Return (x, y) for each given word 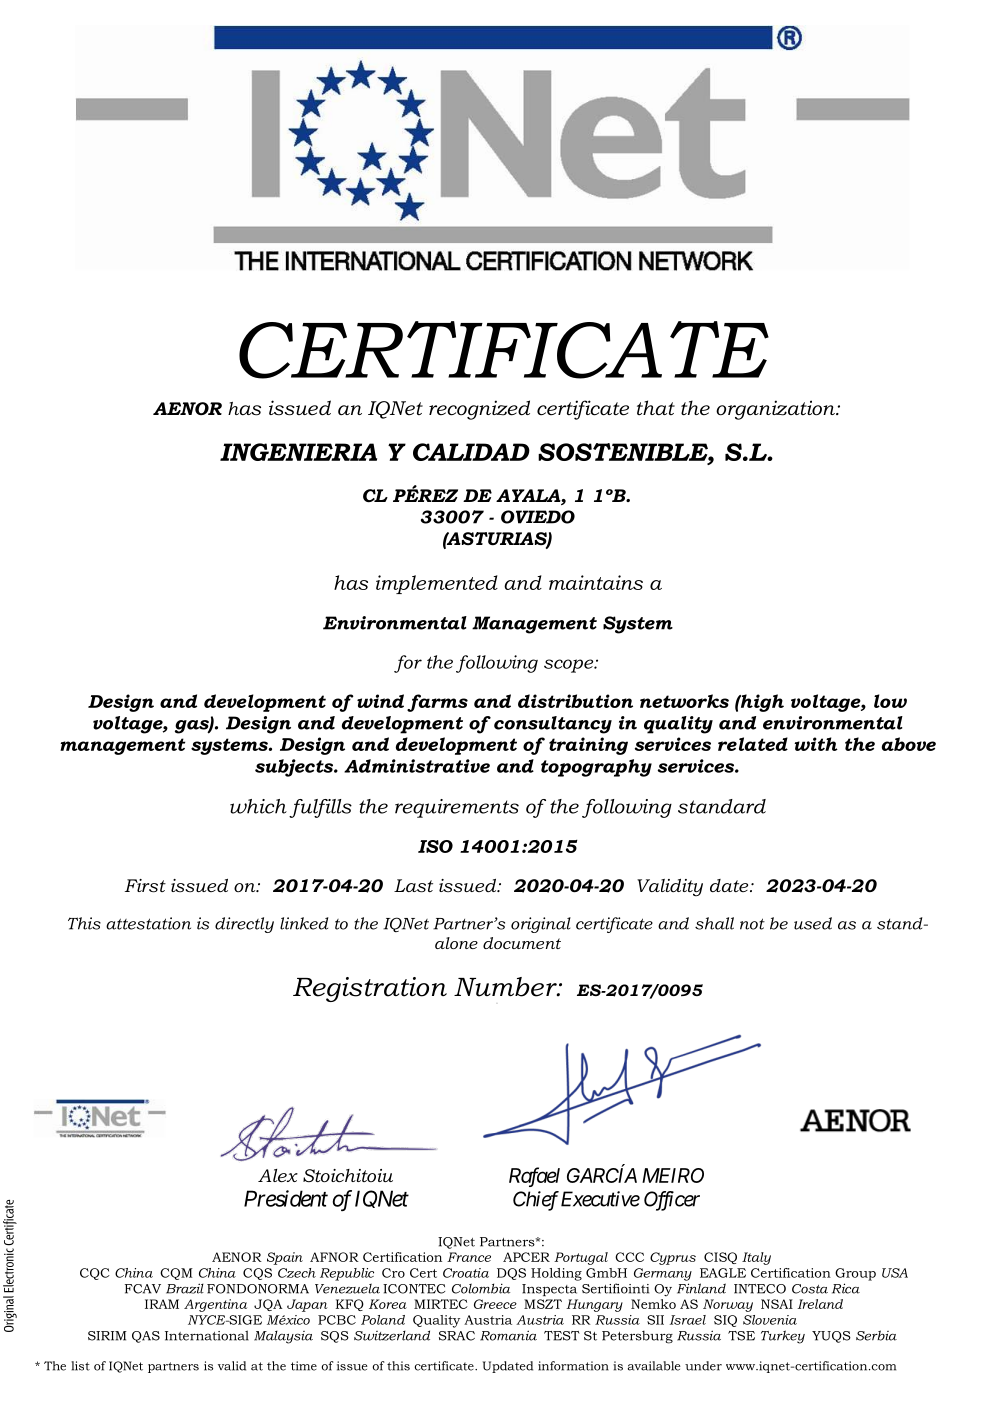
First (145, 886)
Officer (672, 1201)
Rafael (534, 1177)
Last (413, 886)
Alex (278, 1175)
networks (684, 701)
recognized (479, 410)
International (207, 1335)
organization (777, 410)
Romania (508, 1335)
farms (437, 703)
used (813, 923)
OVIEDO (538, 517)
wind (380, 701)
